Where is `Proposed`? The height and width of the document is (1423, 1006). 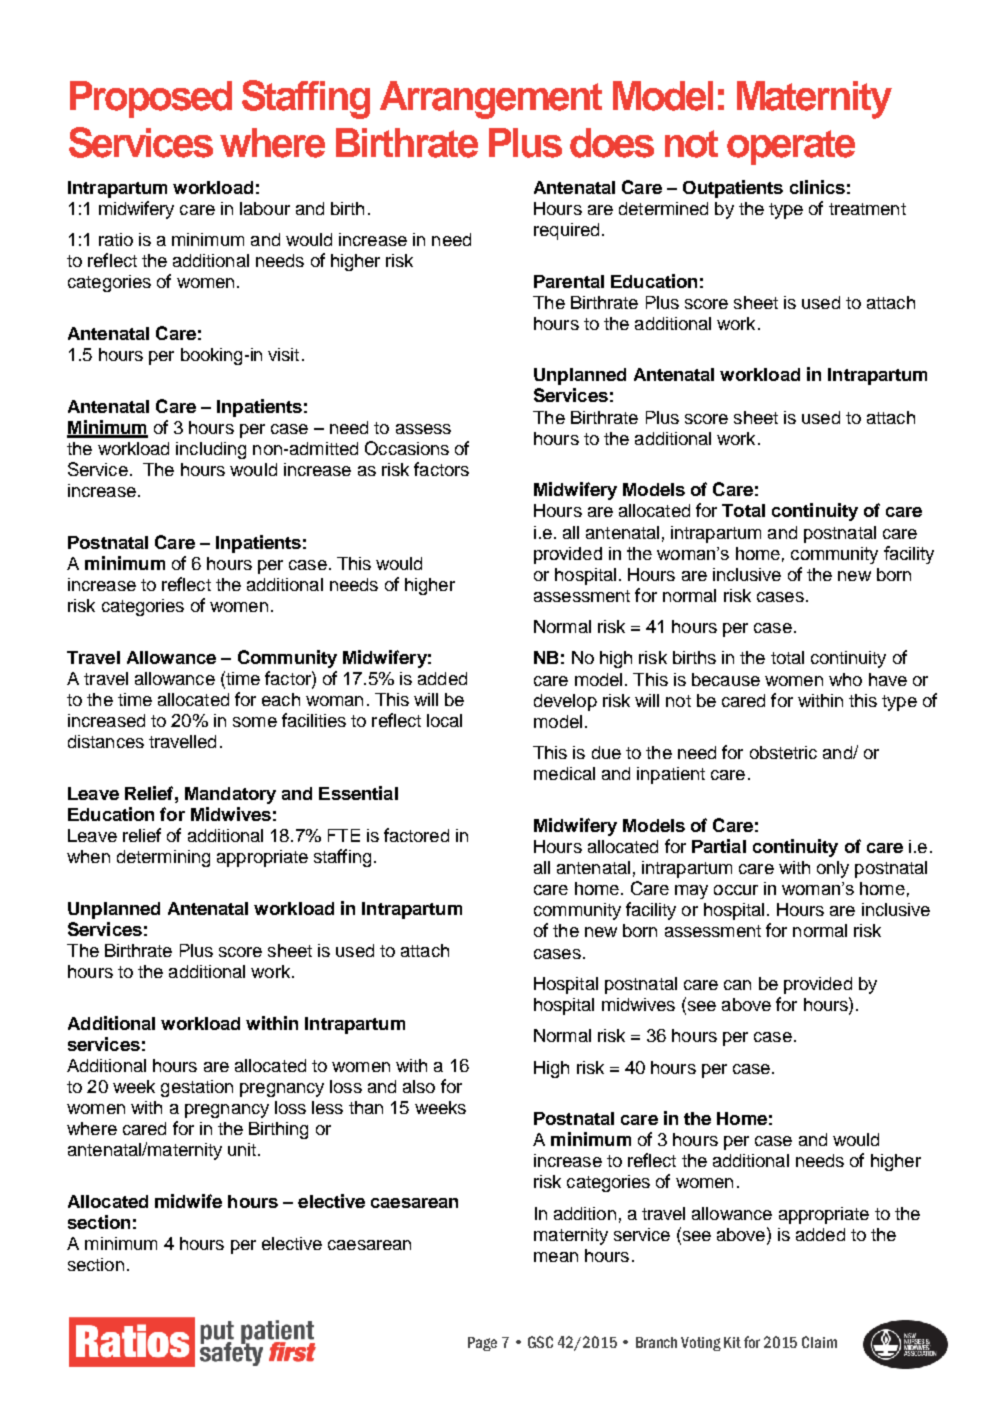
Proposed is located at coordinates (151, 99).
